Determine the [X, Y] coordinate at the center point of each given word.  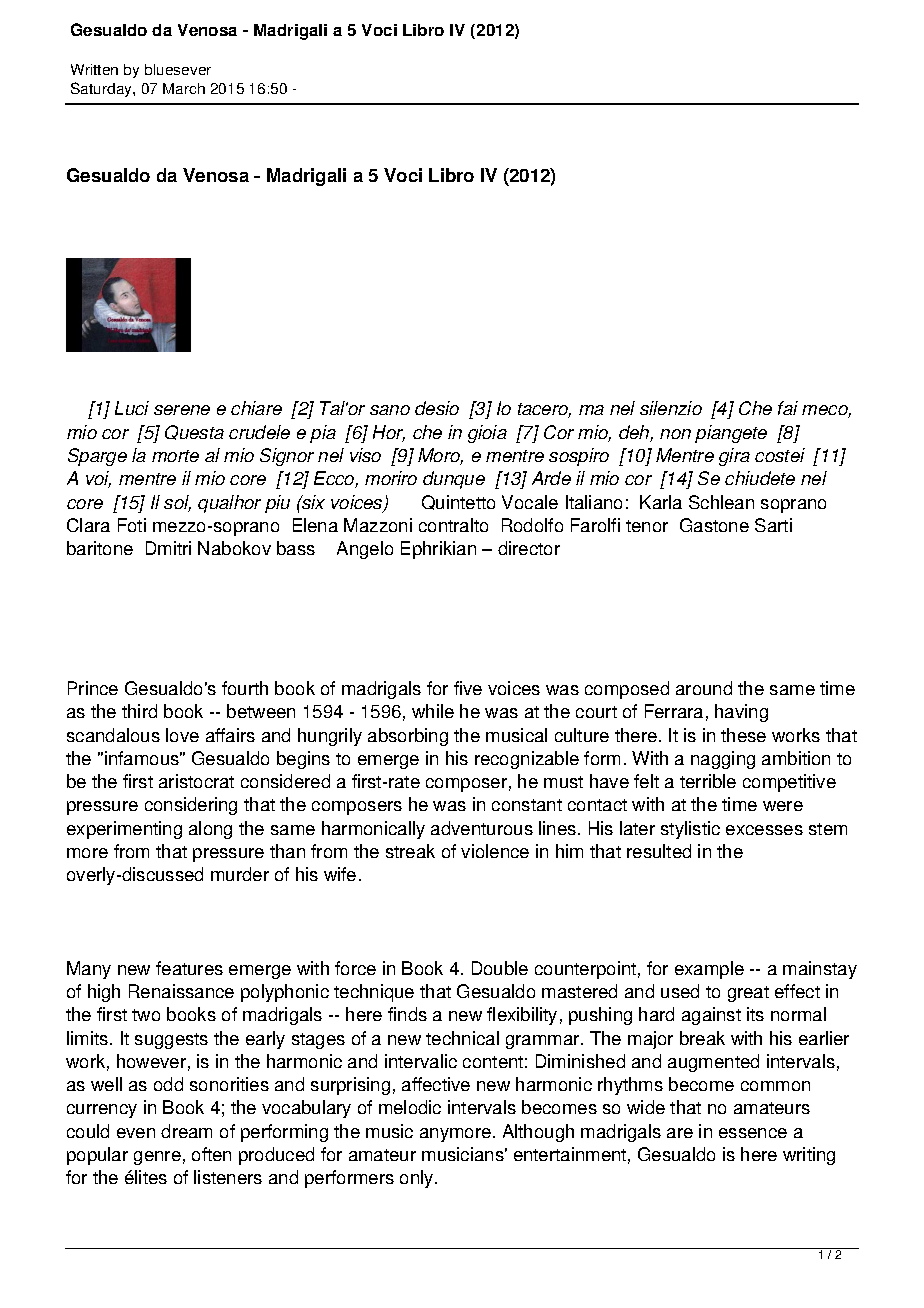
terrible [708, 781]
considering [191, 806]
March [184, 88]
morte [175, 456]
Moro [440, 456]
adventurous [482, 828]
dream [186, 1131]
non [675, 434]
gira [734, 457]
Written [94, 69]
